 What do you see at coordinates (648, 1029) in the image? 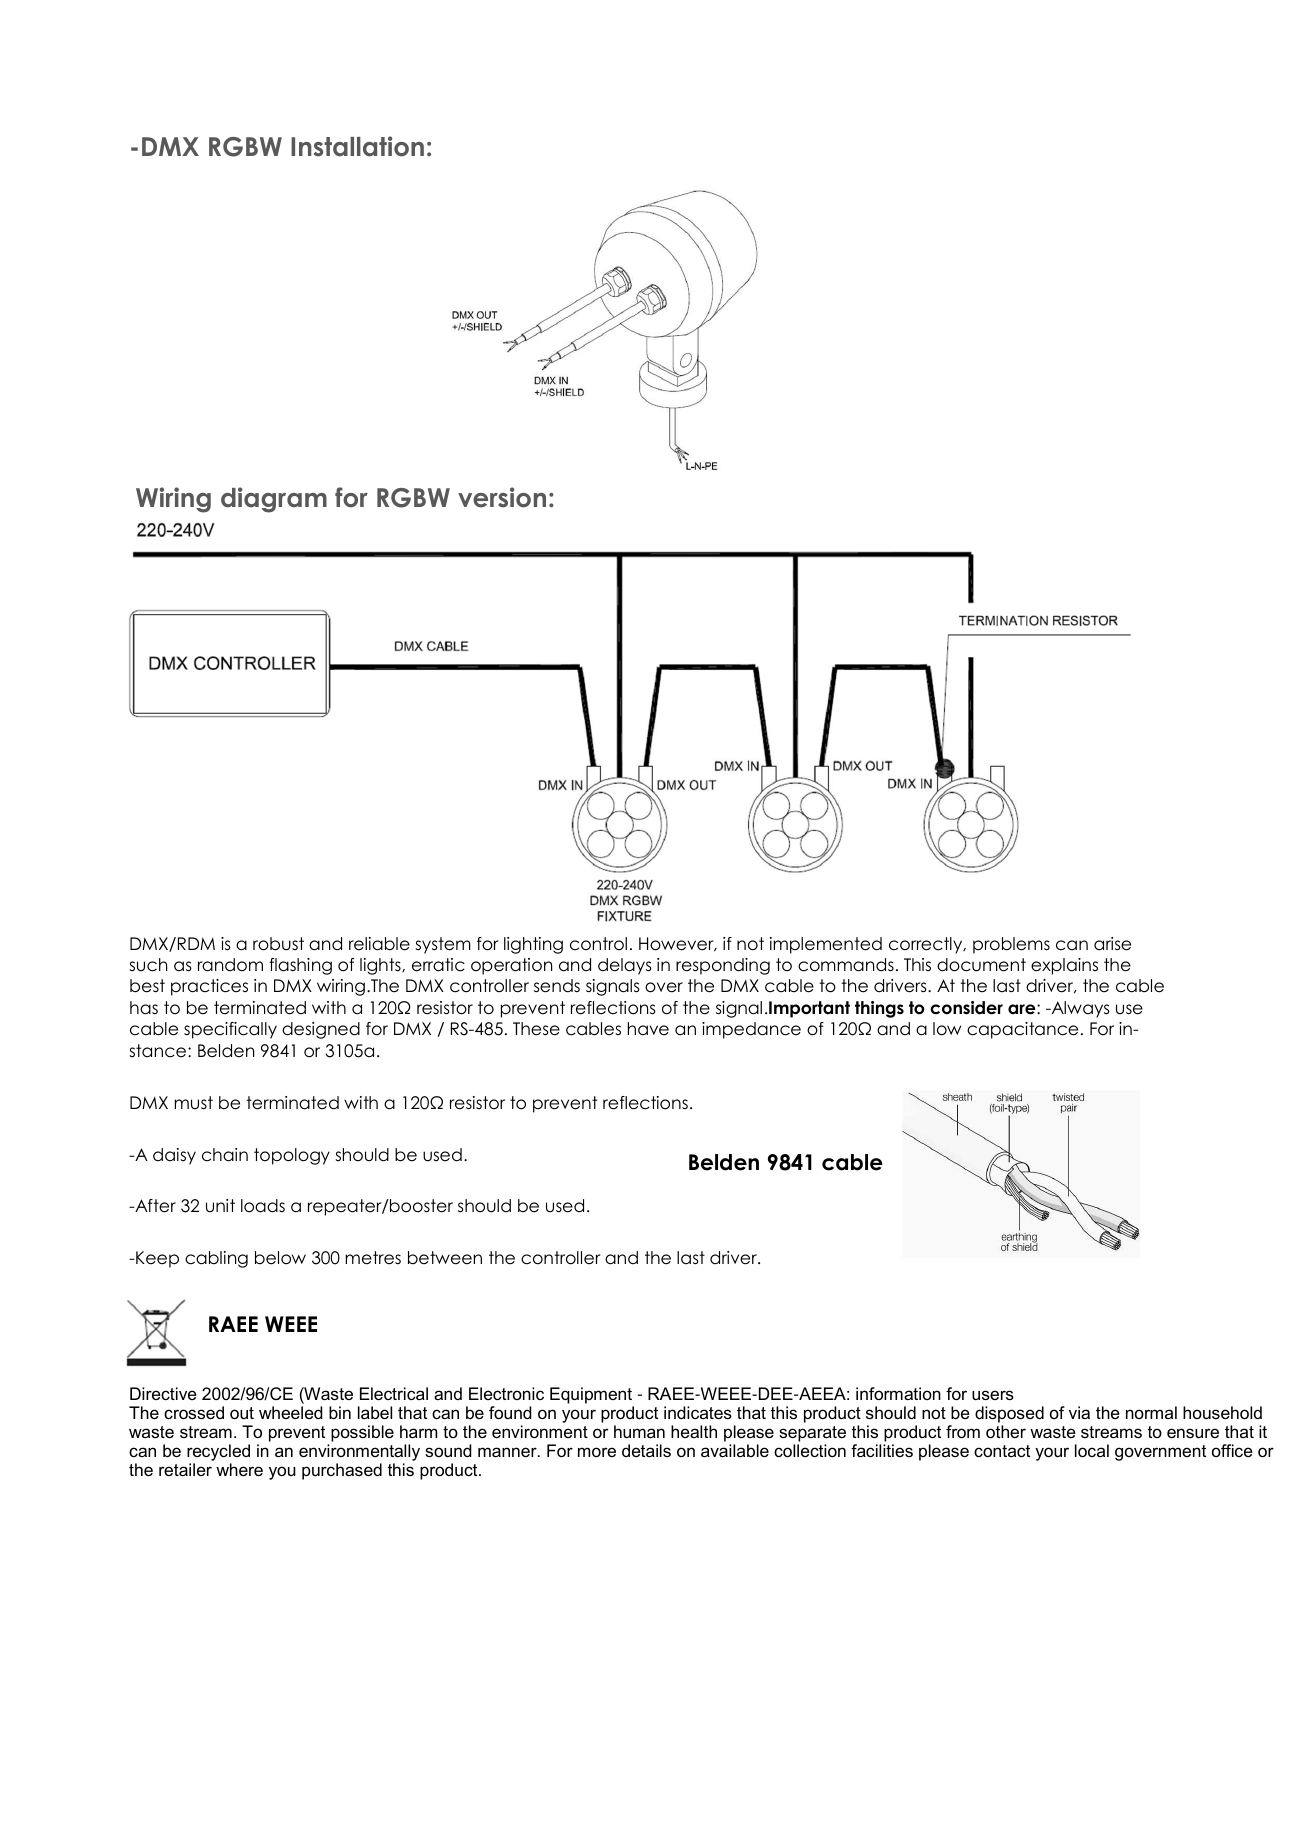
I see `have` at bounding box center [648, 1029].
